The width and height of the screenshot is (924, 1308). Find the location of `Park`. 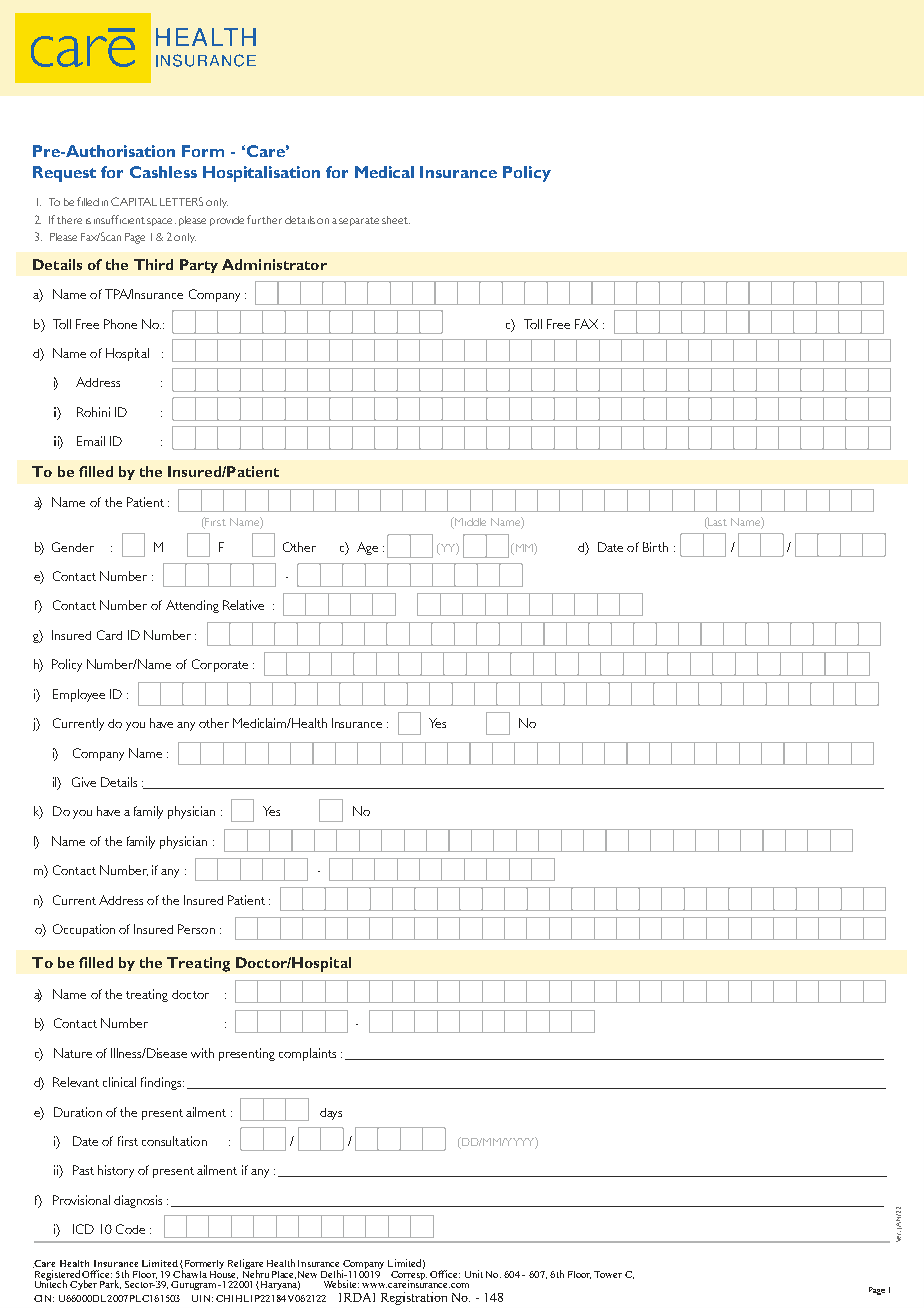

Park is located at coordinates (110, 1284).
